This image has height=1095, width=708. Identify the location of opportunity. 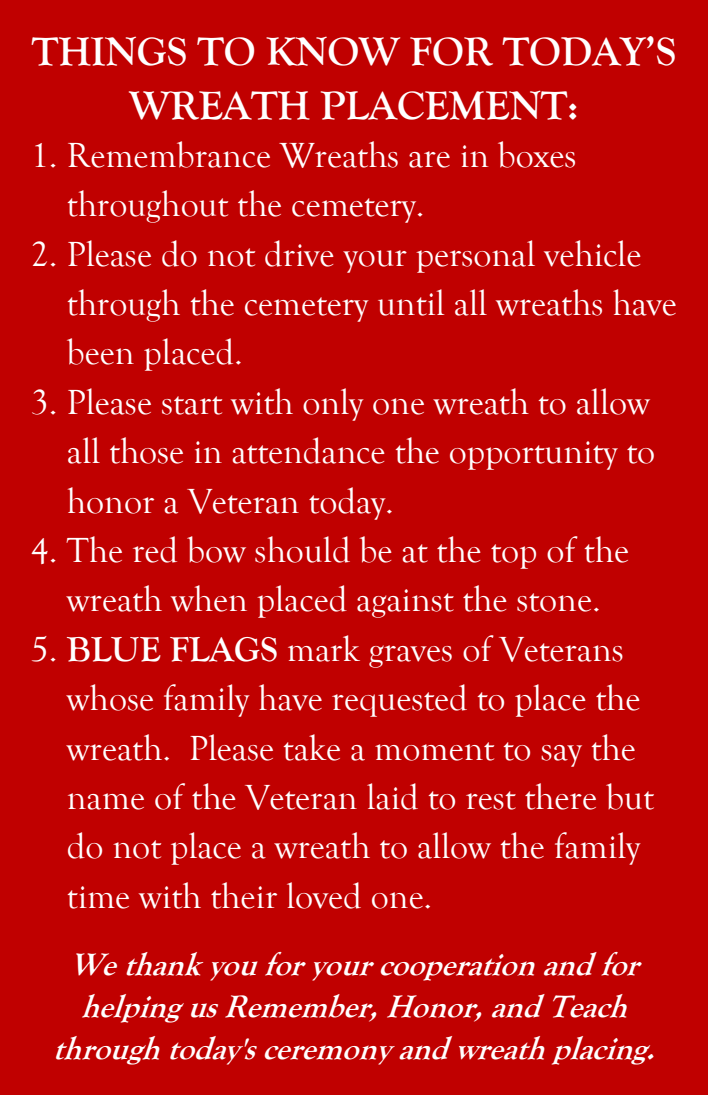
(534, 455).
